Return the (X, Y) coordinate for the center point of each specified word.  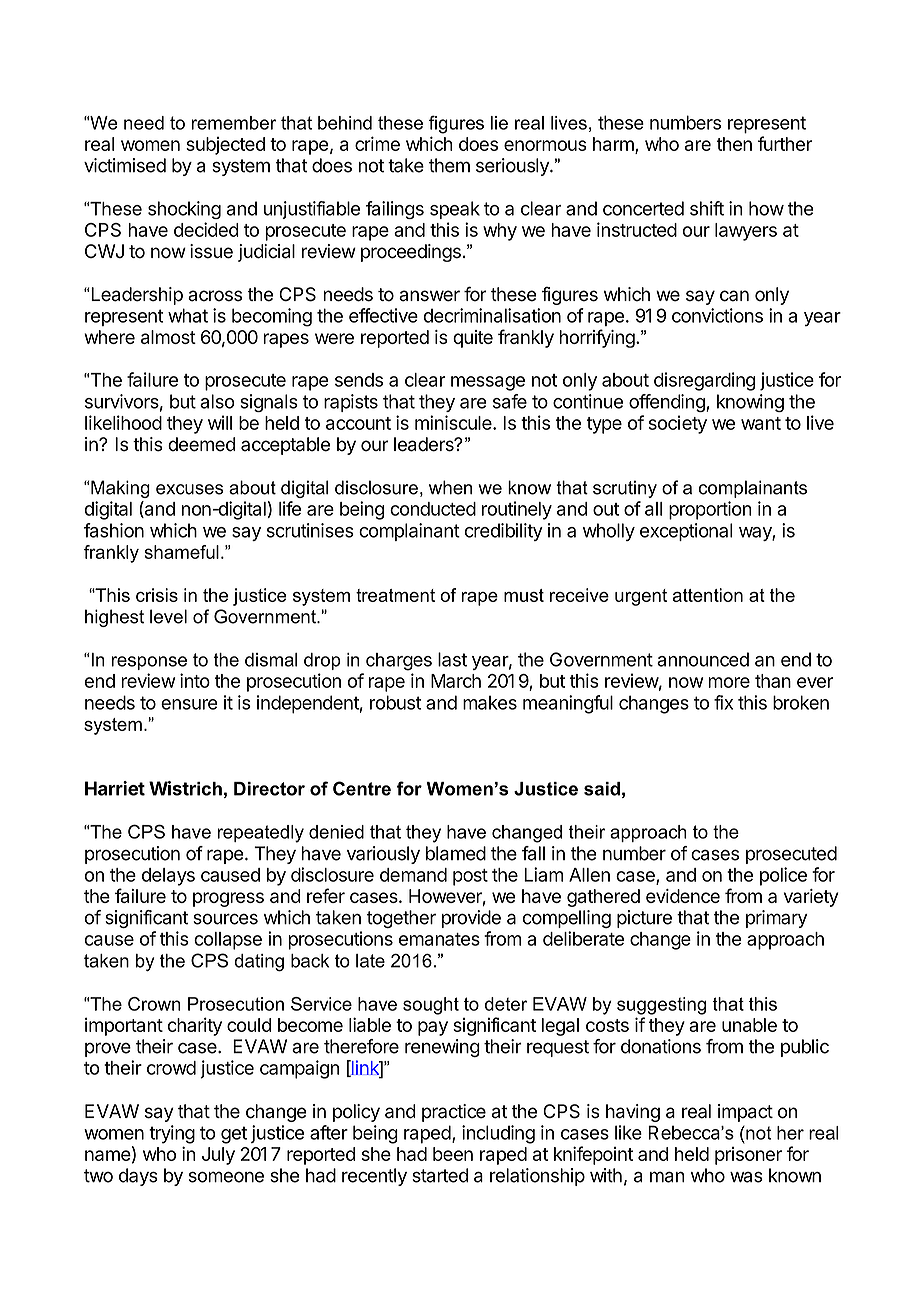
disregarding (704, 381)
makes (490, 703)
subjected (225, 146)
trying (172, 1134)
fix (723, 702)
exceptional (686, 532)
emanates (439, 939)
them (449, 165)
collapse (228, 941)
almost (168, 337)
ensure (189, 704)
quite (473, 339)
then (734, 144)
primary (776, 919)
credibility (504, 532)
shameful (181, 552)
